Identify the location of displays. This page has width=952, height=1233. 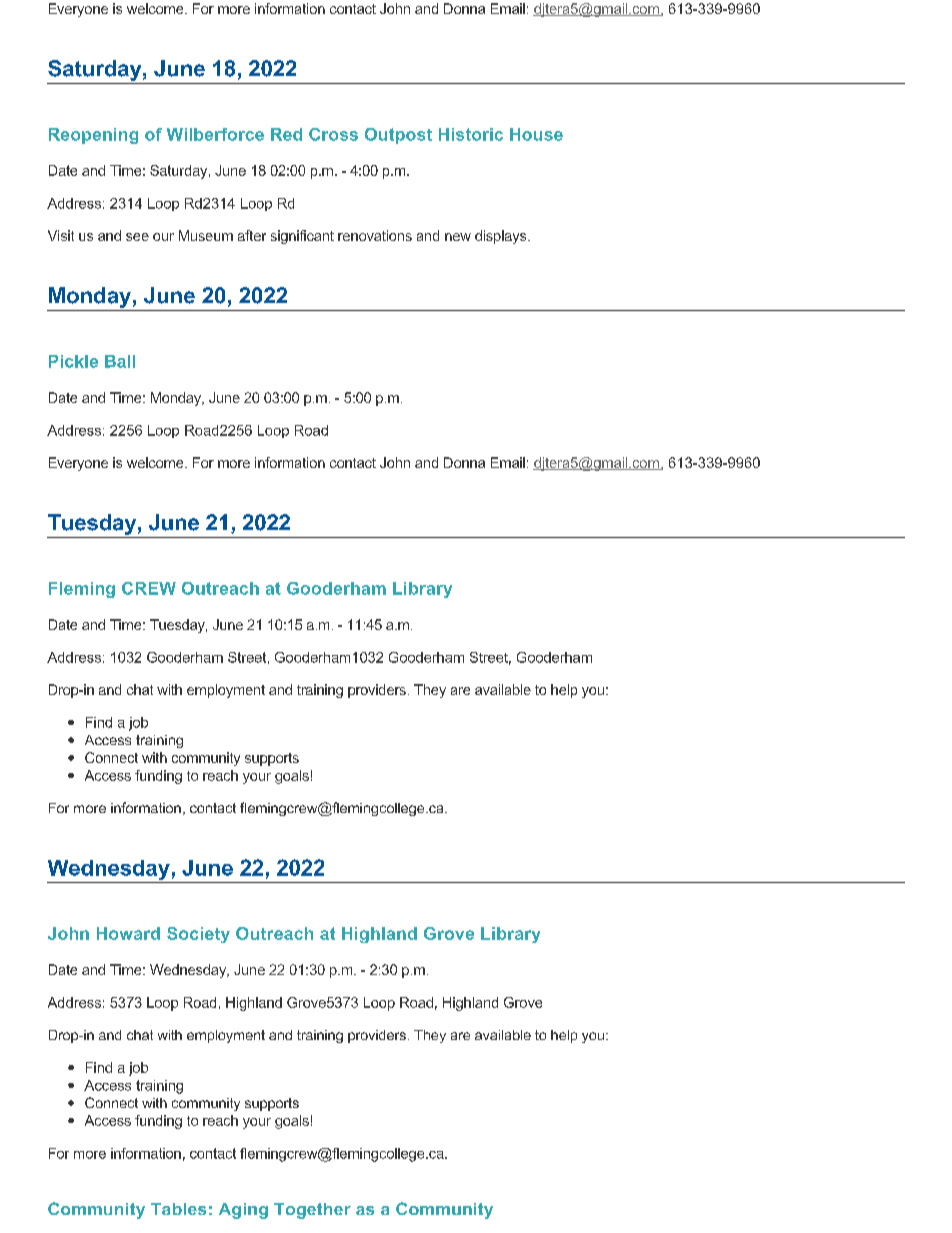
(502, 237).
